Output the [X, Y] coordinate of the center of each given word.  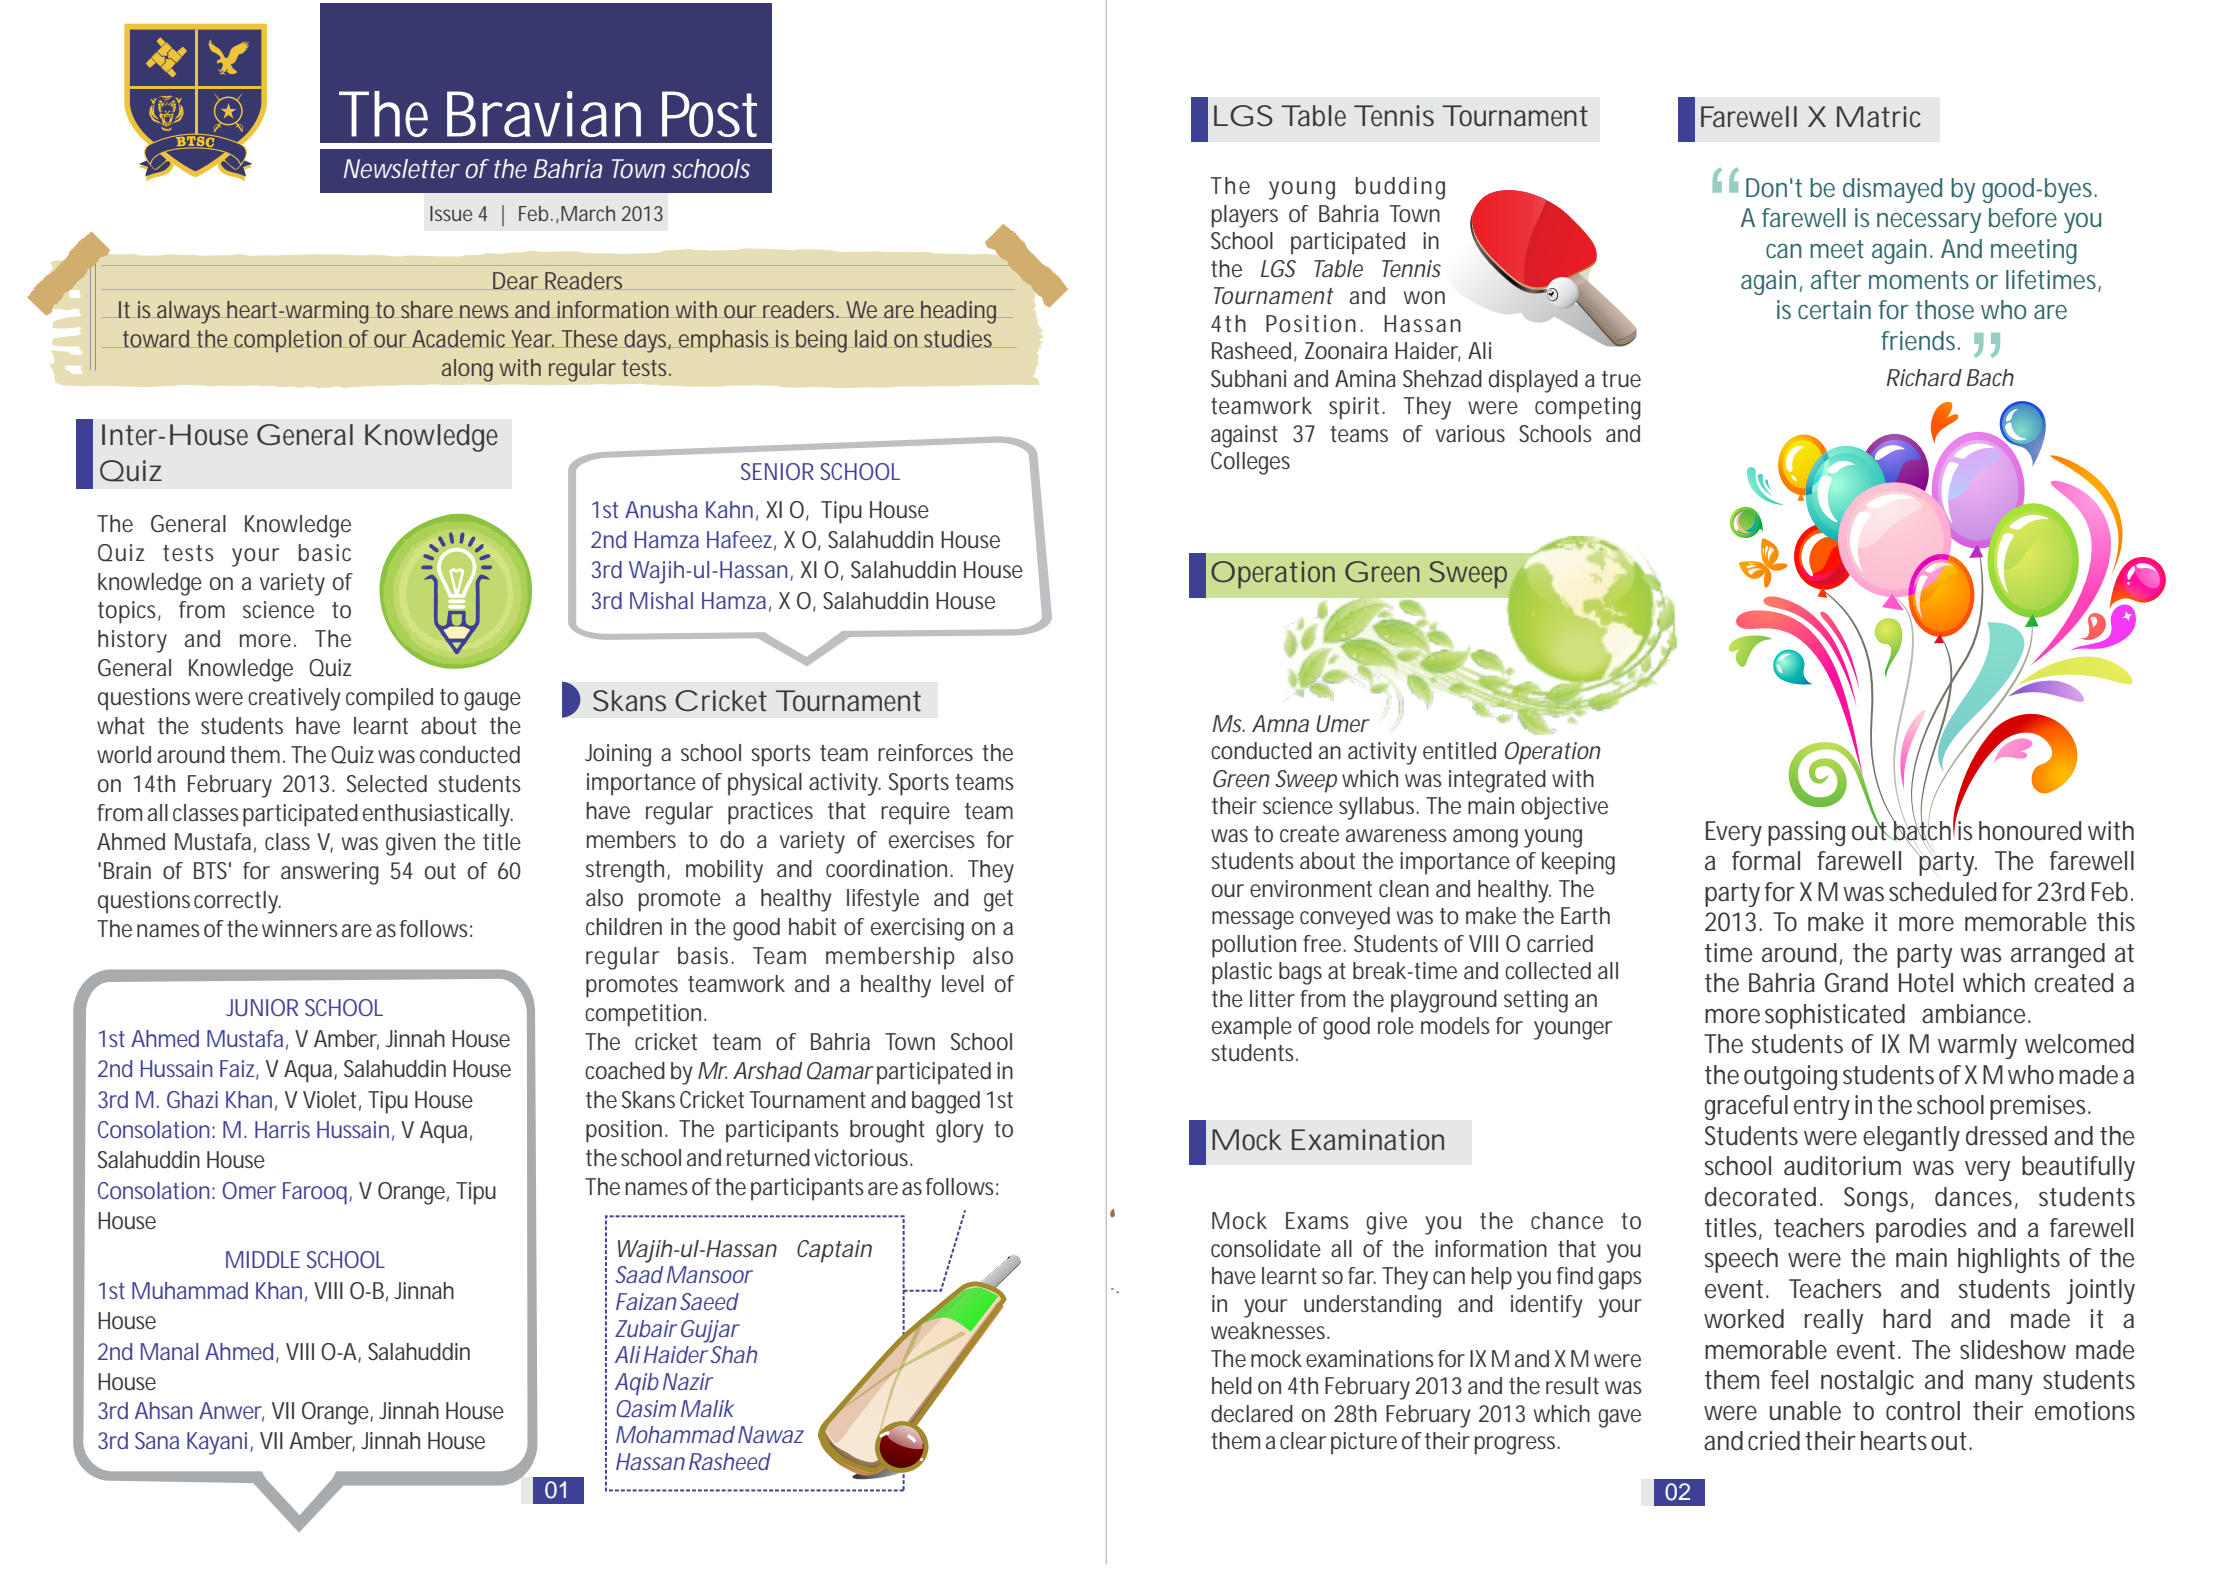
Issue [451, 213]
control [1923, 1411]
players [1245, 216]
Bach [1990, 377]
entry [1822, 1108]
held [1232, 1386]
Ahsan [164, 1410]
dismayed [1892, 190]
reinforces [925, 752]
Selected [387, 783]
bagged [946, 1102]
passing [1806, 833]
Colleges [1250, 463]
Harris [282, 1129]
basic [325, 553]
